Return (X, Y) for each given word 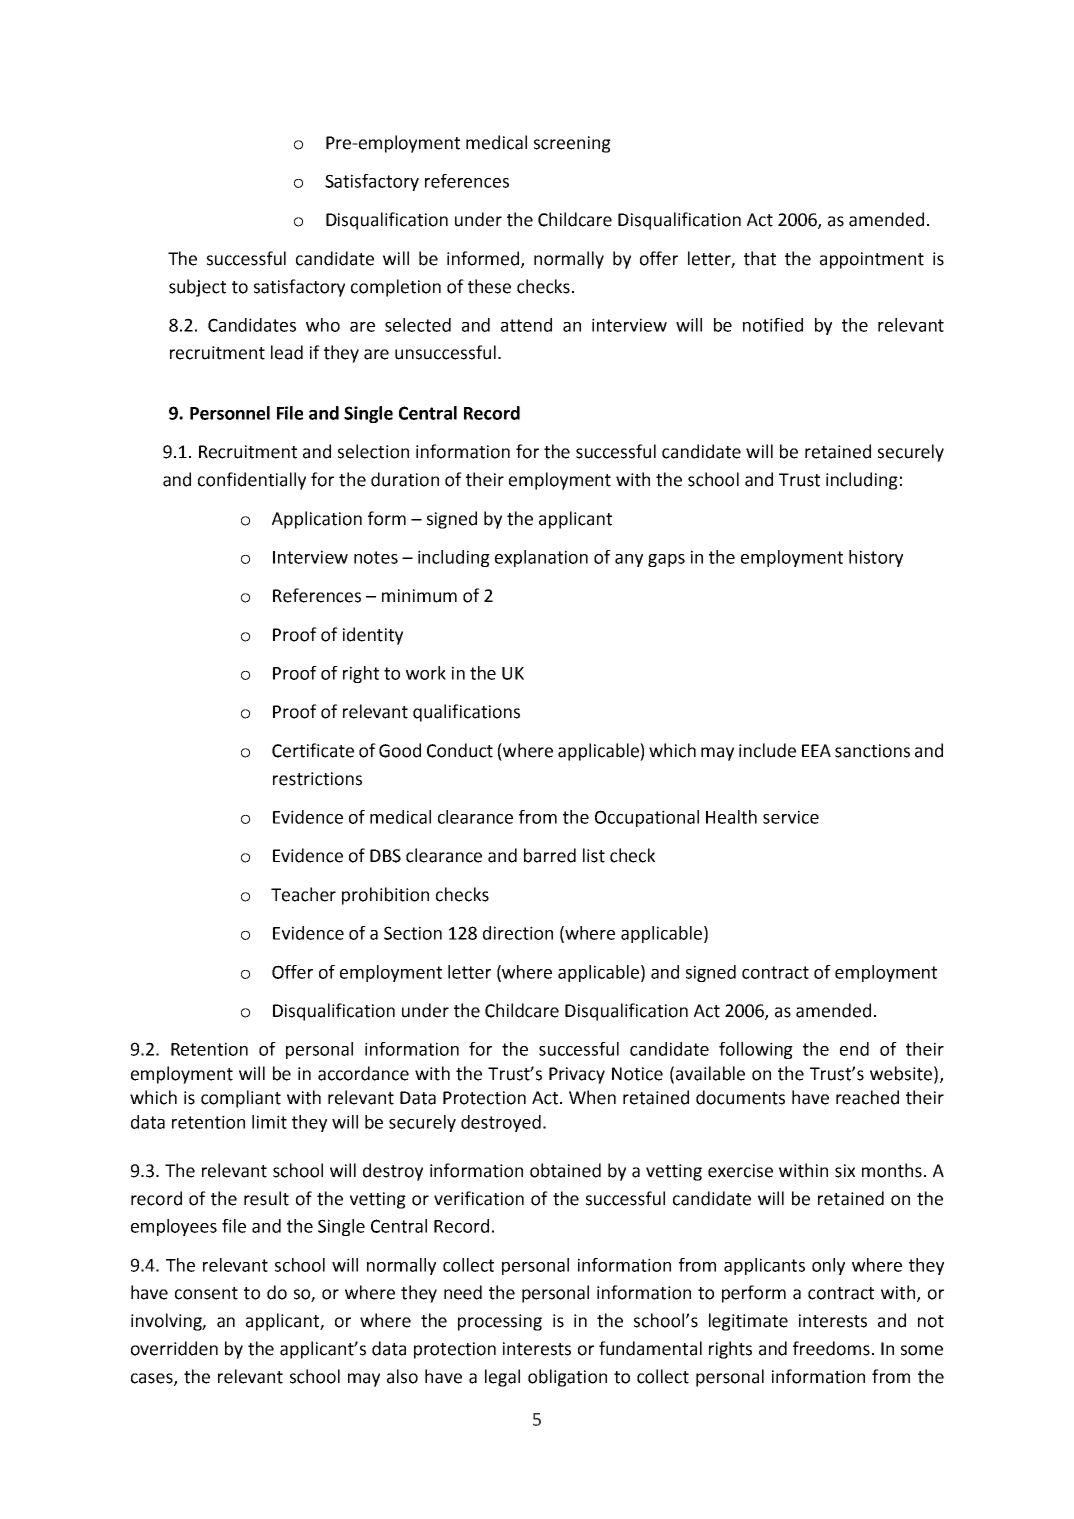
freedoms (831, 1348)
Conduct (460, 750)
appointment (872, 260)
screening (572, 144)
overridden (174, 1348)
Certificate (313, 750)
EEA (816, 750)
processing (500, 1322)
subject (197, 288)
